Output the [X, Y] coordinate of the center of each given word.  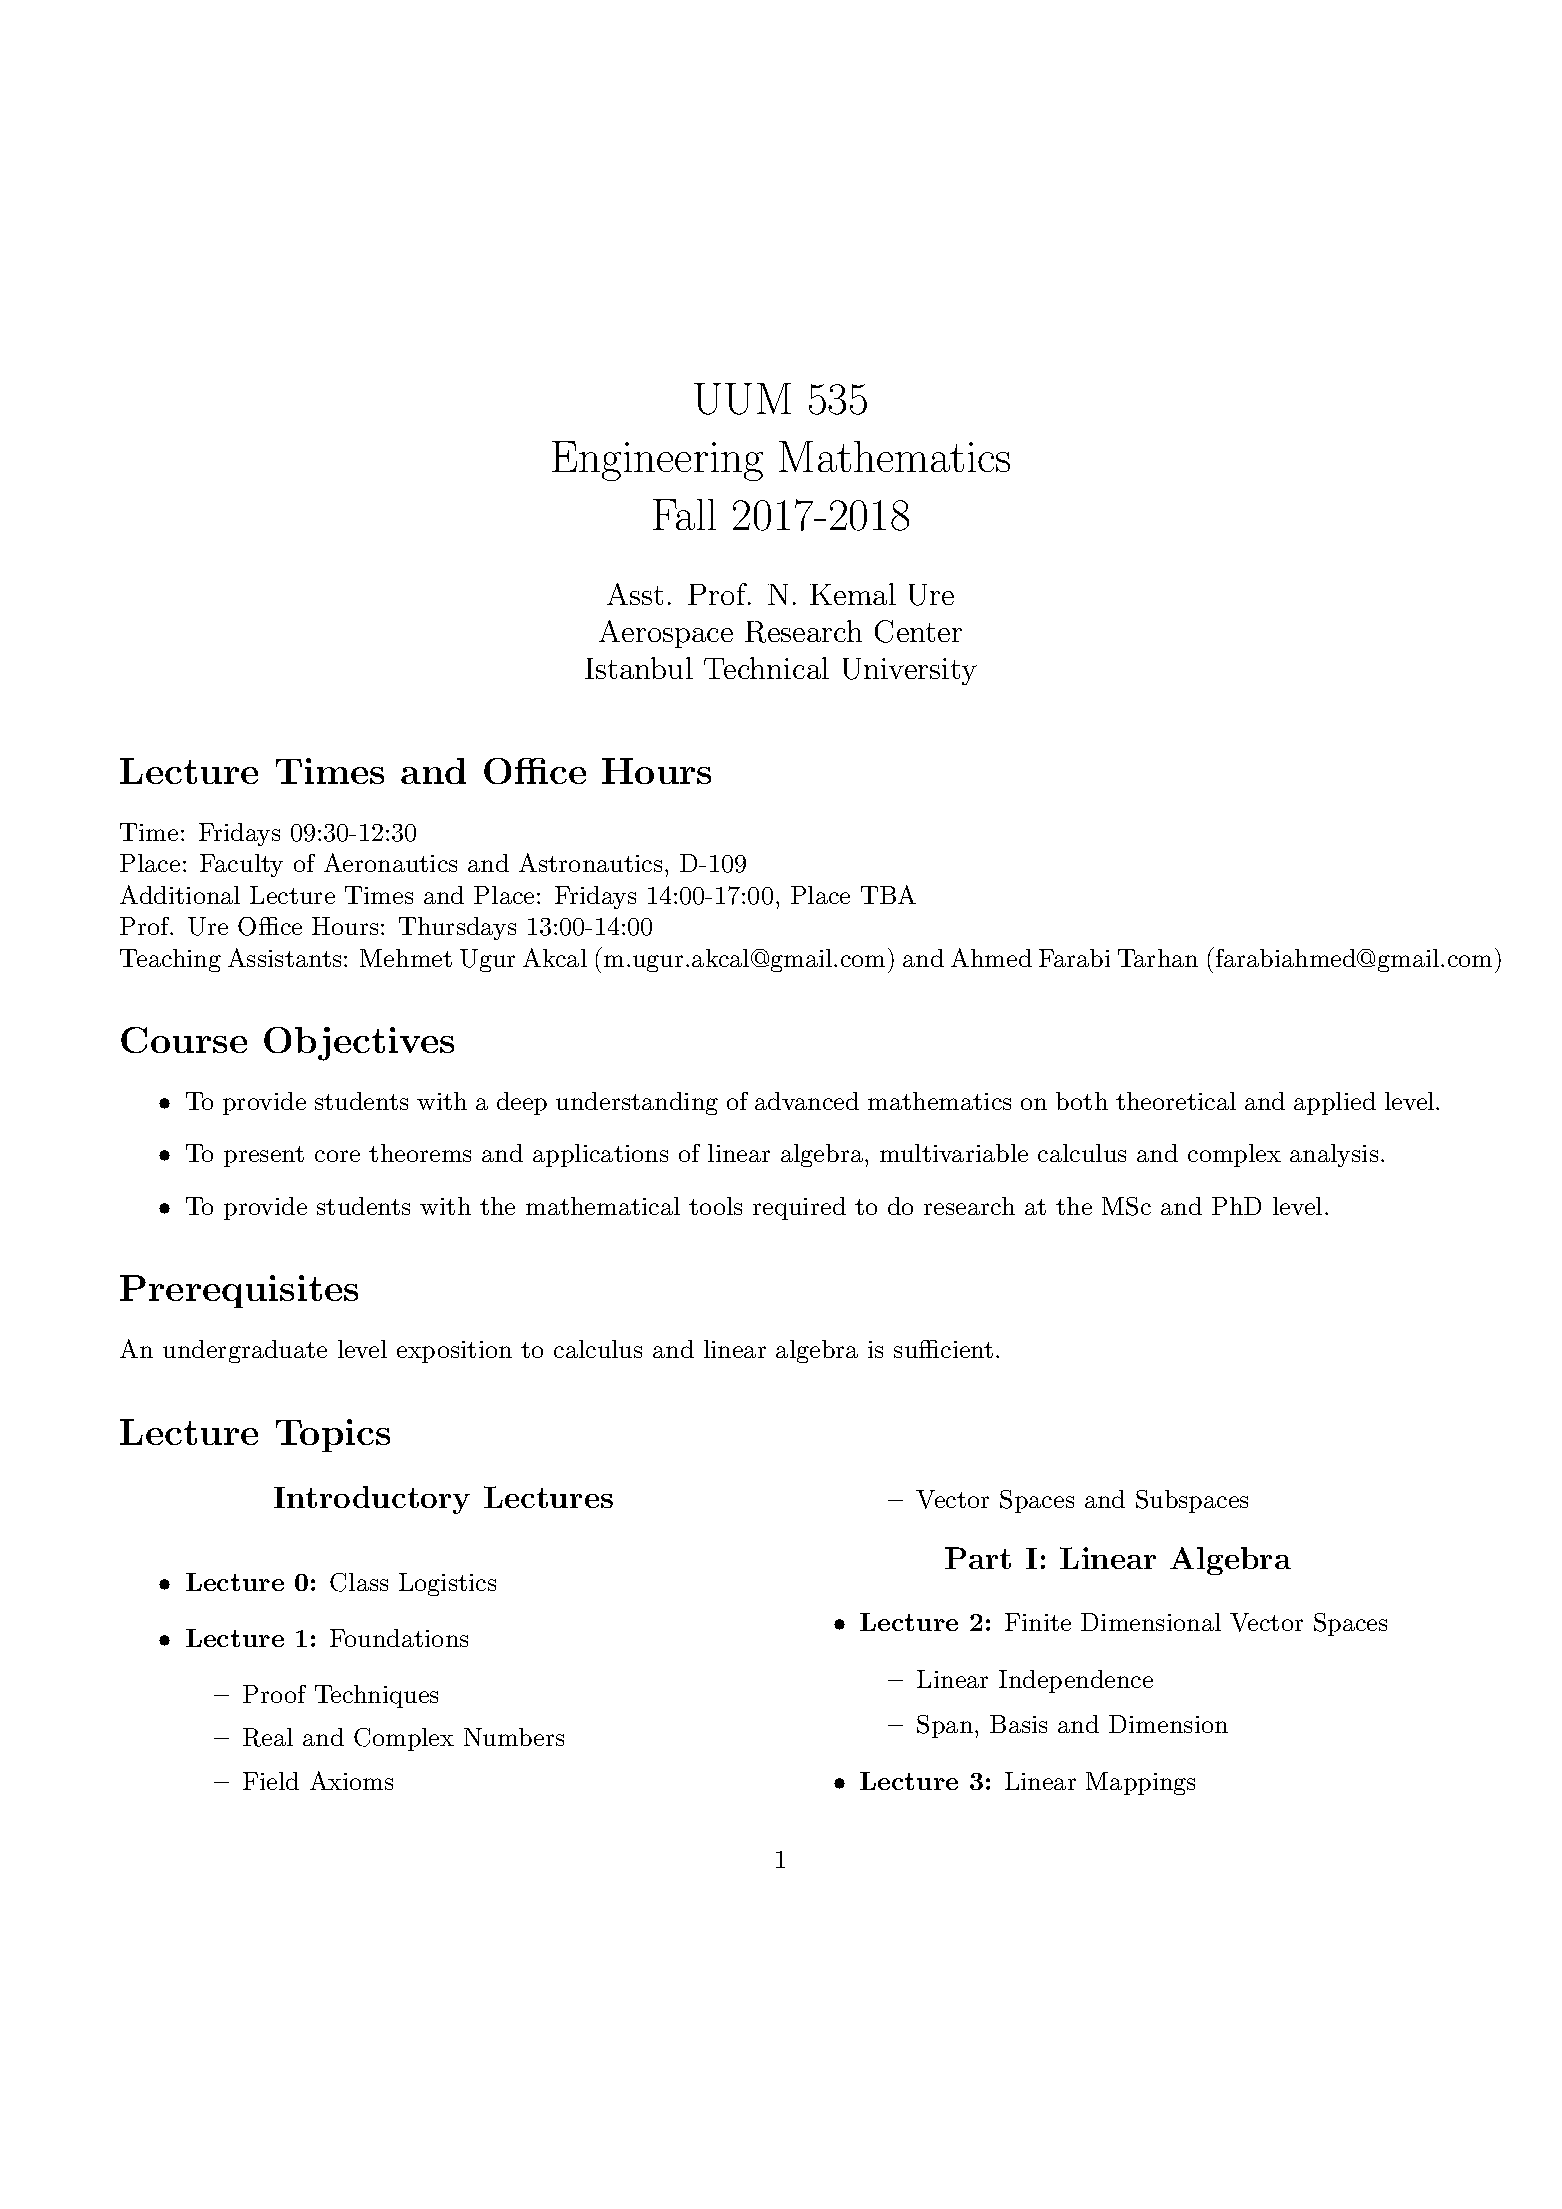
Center [918, 631]
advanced [807, 1101]
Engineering [657, 461]
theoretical [1176, 1101]
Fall [684, 514]
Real [268, 1737]
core [337, 1156]
